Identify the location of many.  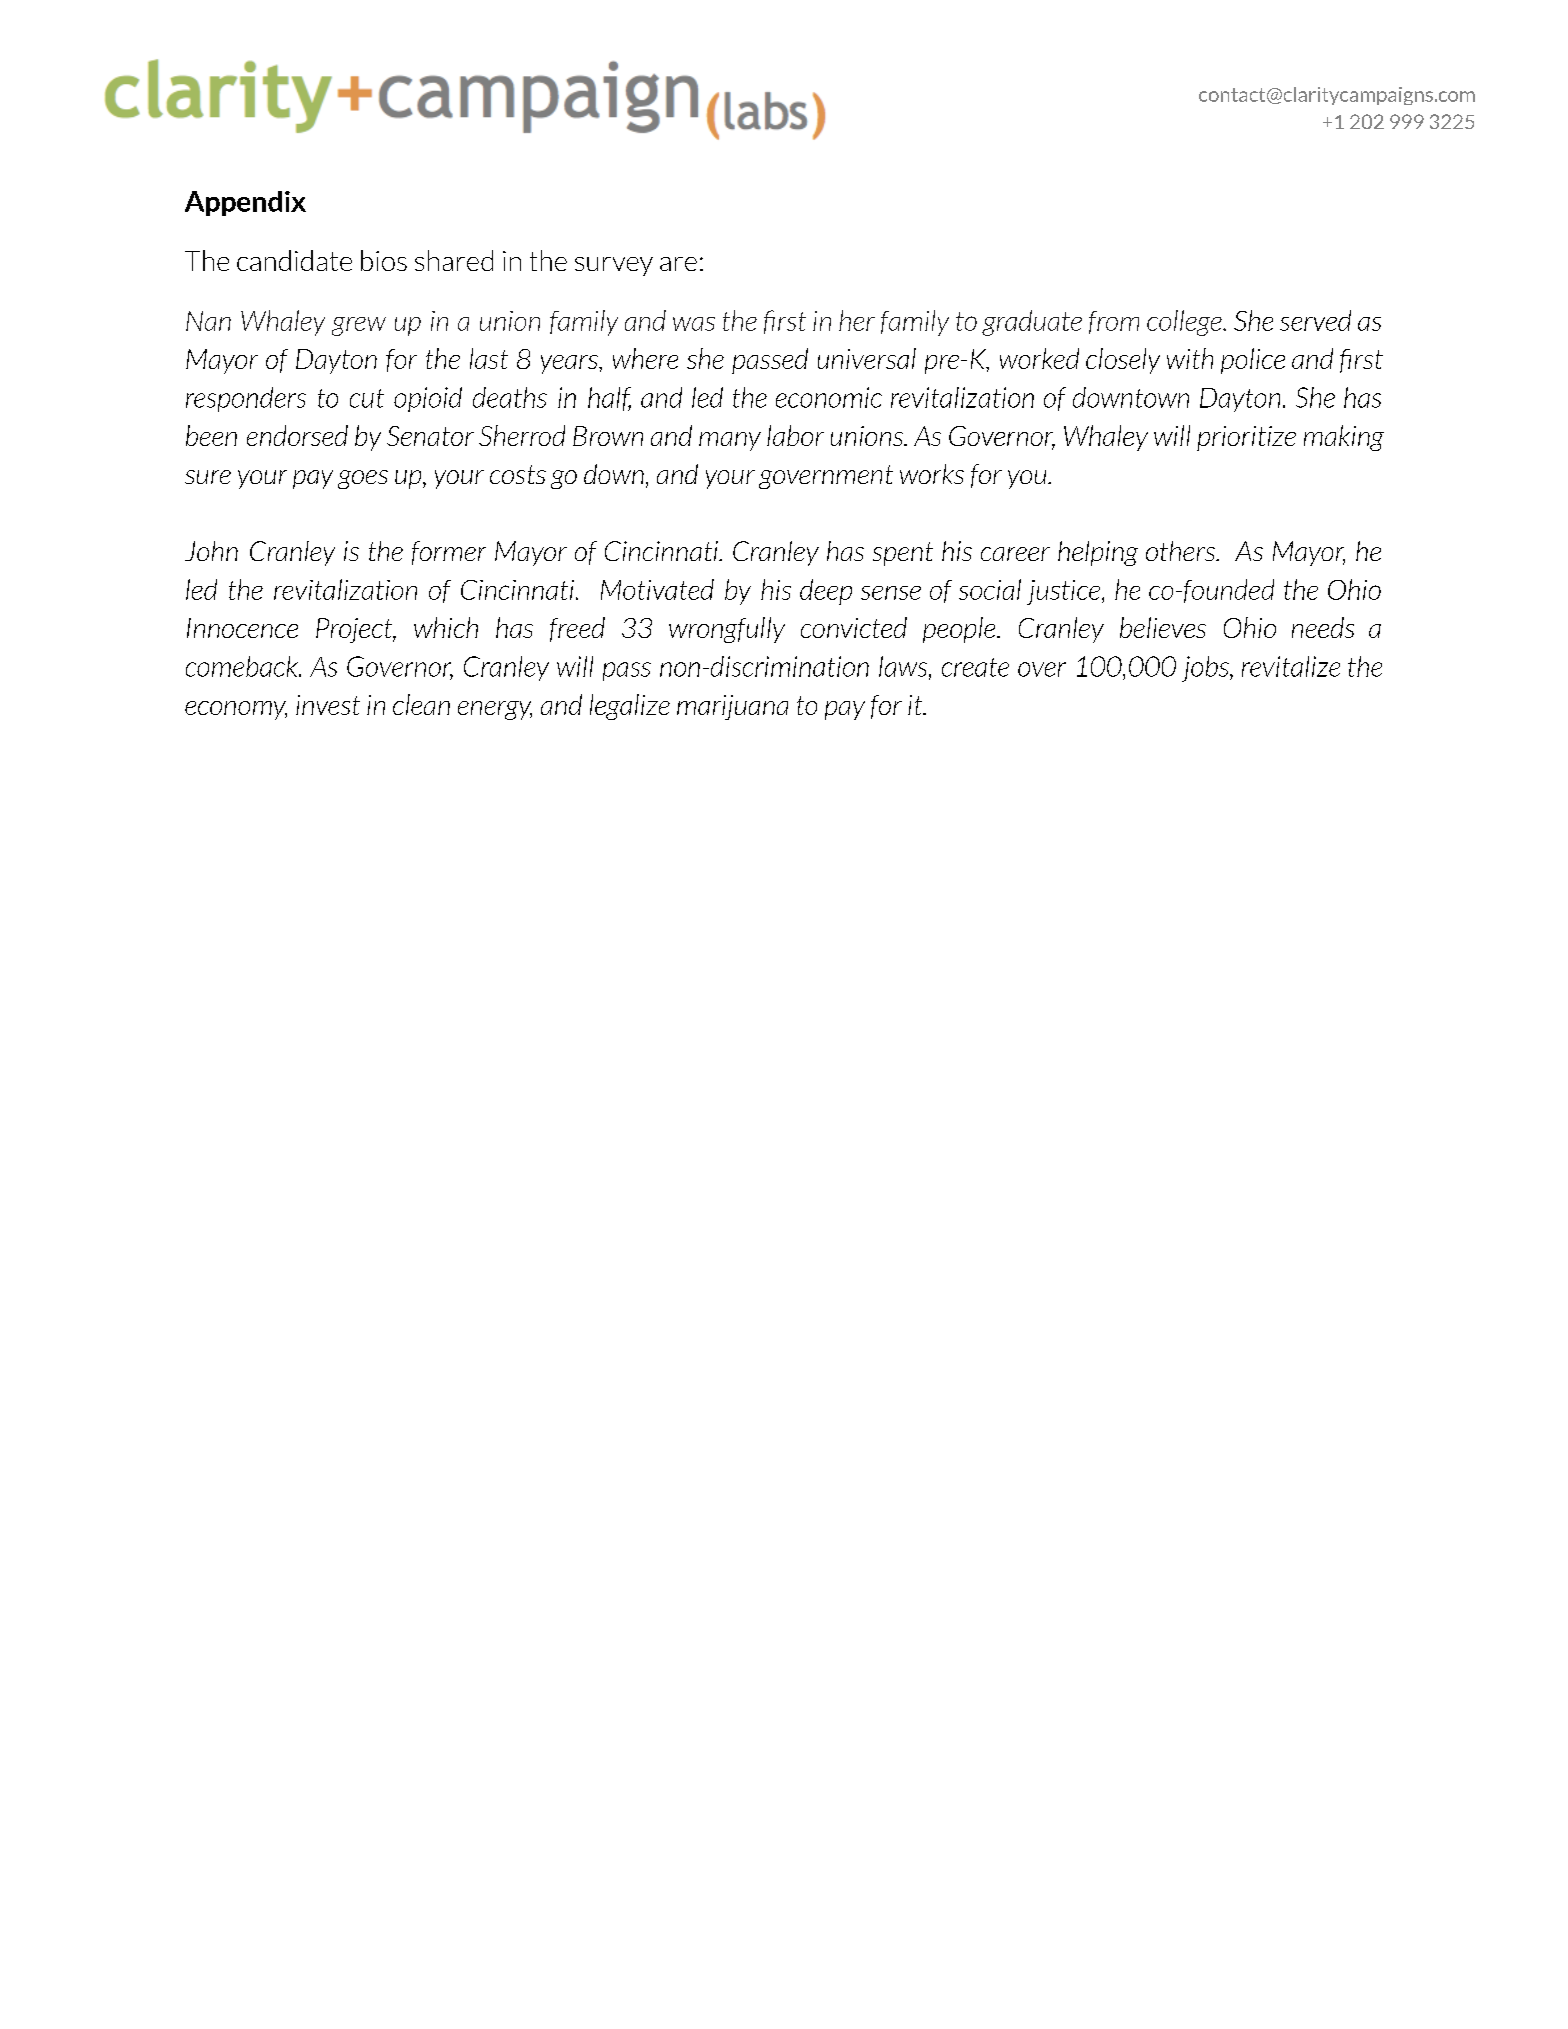
(730, 441).
